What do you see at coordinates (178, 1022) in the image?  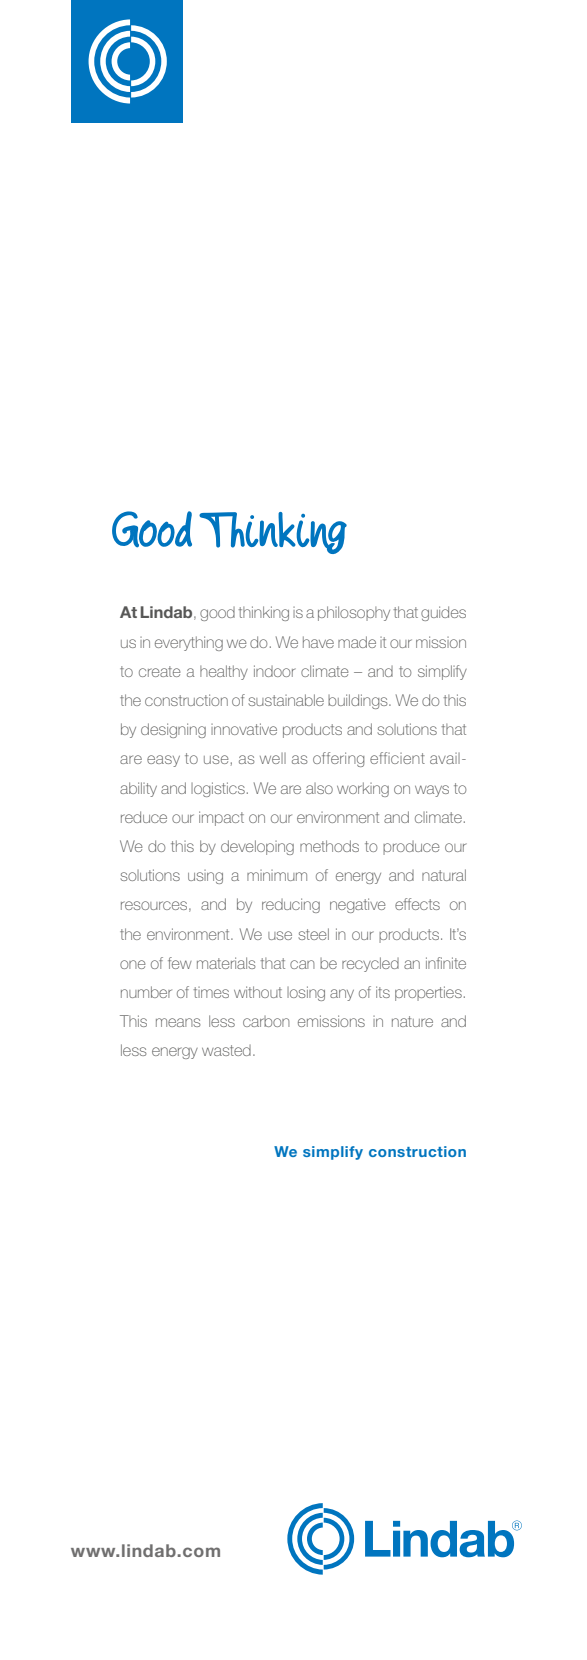 I see `means` at bounding box center [178, 1022].
